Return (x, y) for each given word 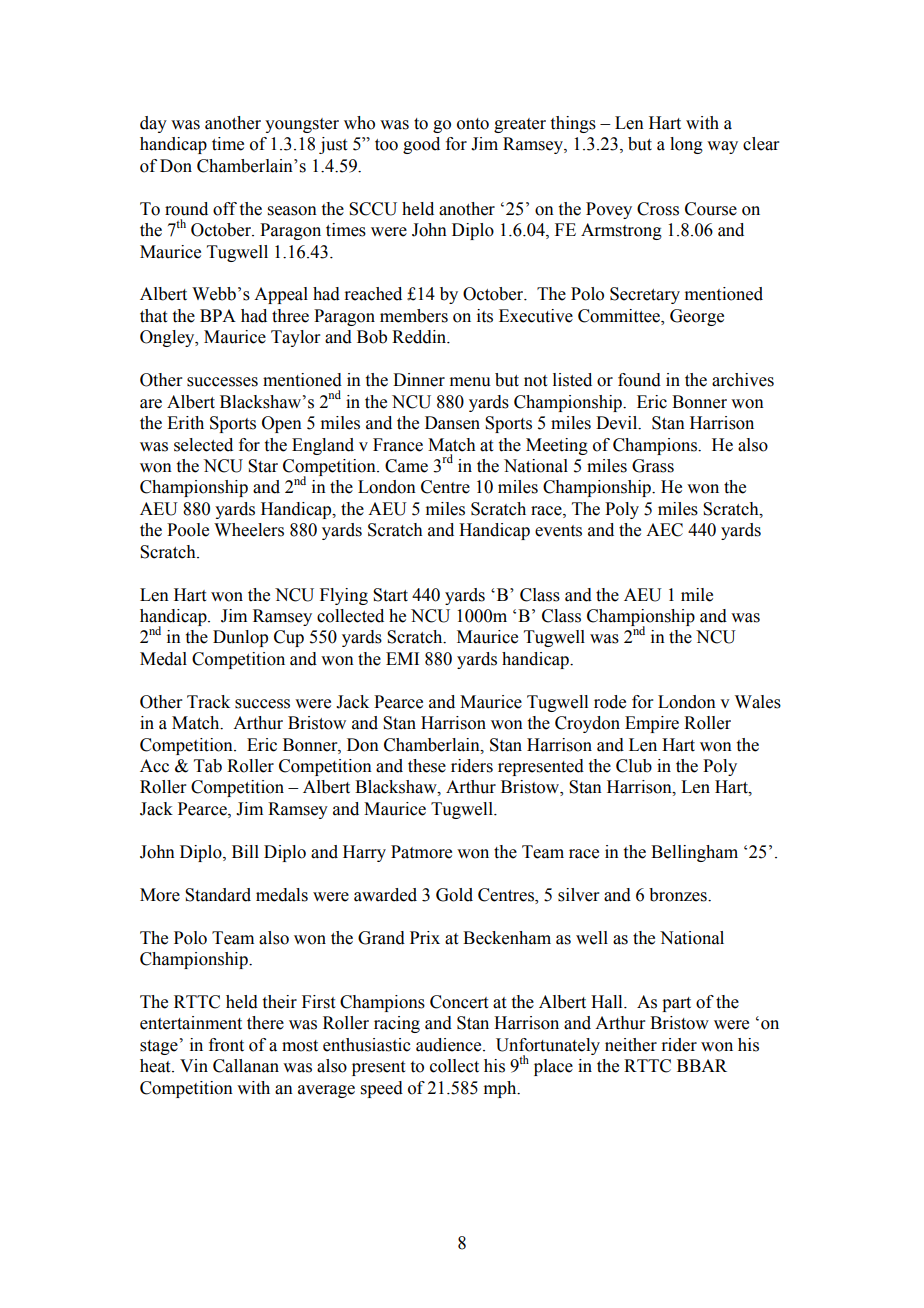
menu (470, 382)
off (225, 209)
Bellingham (694, 853)
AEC (664, 530)
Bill (245, 851)
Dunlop (240, 638)
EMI (402, 658)
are (151, 404)
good (421, 145)
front (226, 1045)
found (639, 380)
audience (450, 1045)
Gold (454, 895)
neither (631, 1045)
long (686, 145)
